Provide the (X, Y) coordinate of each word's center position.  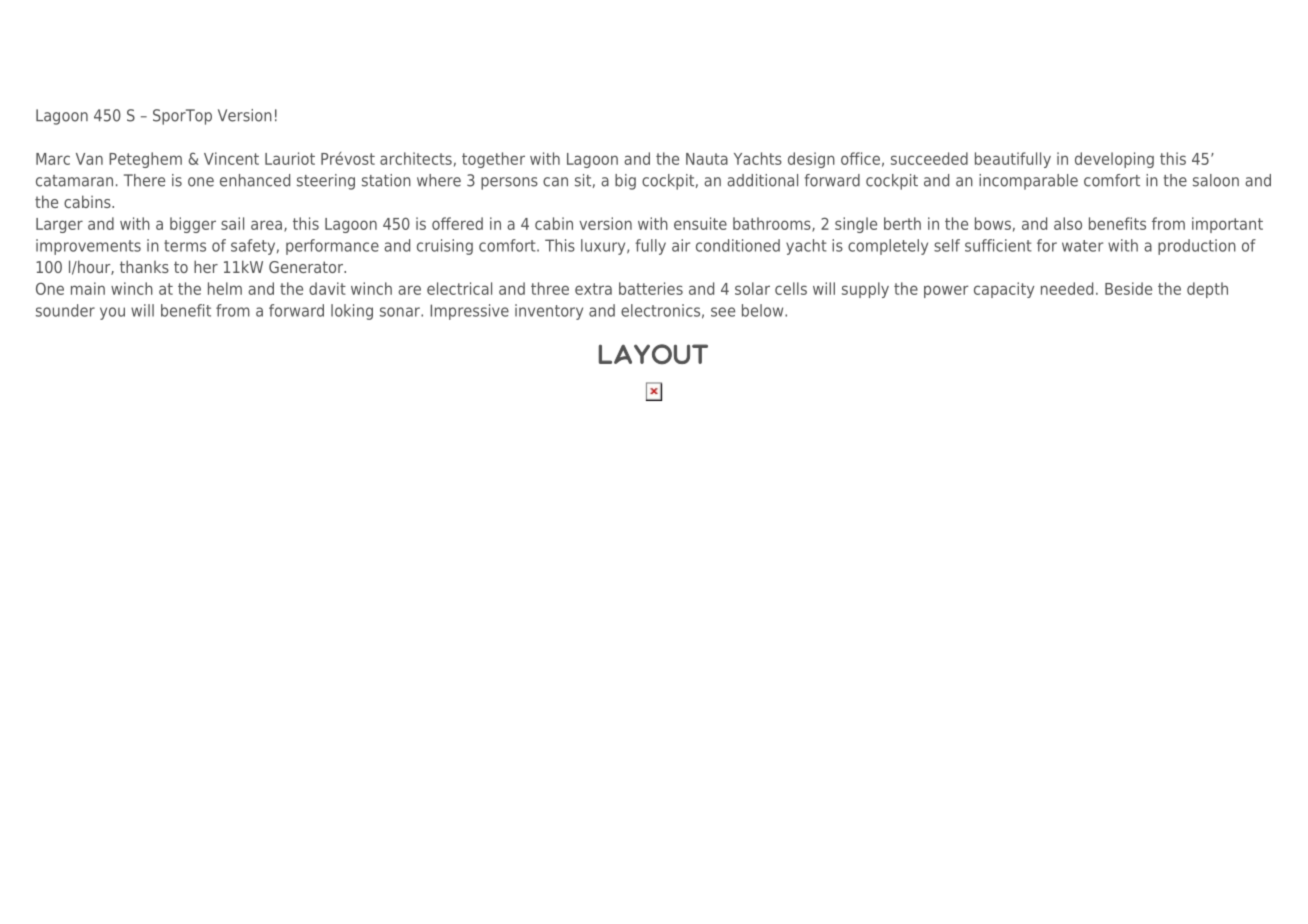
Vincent (231, 158)
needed (1067, 288)
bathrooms (773, 224)
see (723, 312)
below (764, 310)
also (1068, 223)
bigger (193, 225)
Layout (653, 354)
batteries (651, 288)
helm (225, 288)
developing (1114, 160)
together (493, 160)
